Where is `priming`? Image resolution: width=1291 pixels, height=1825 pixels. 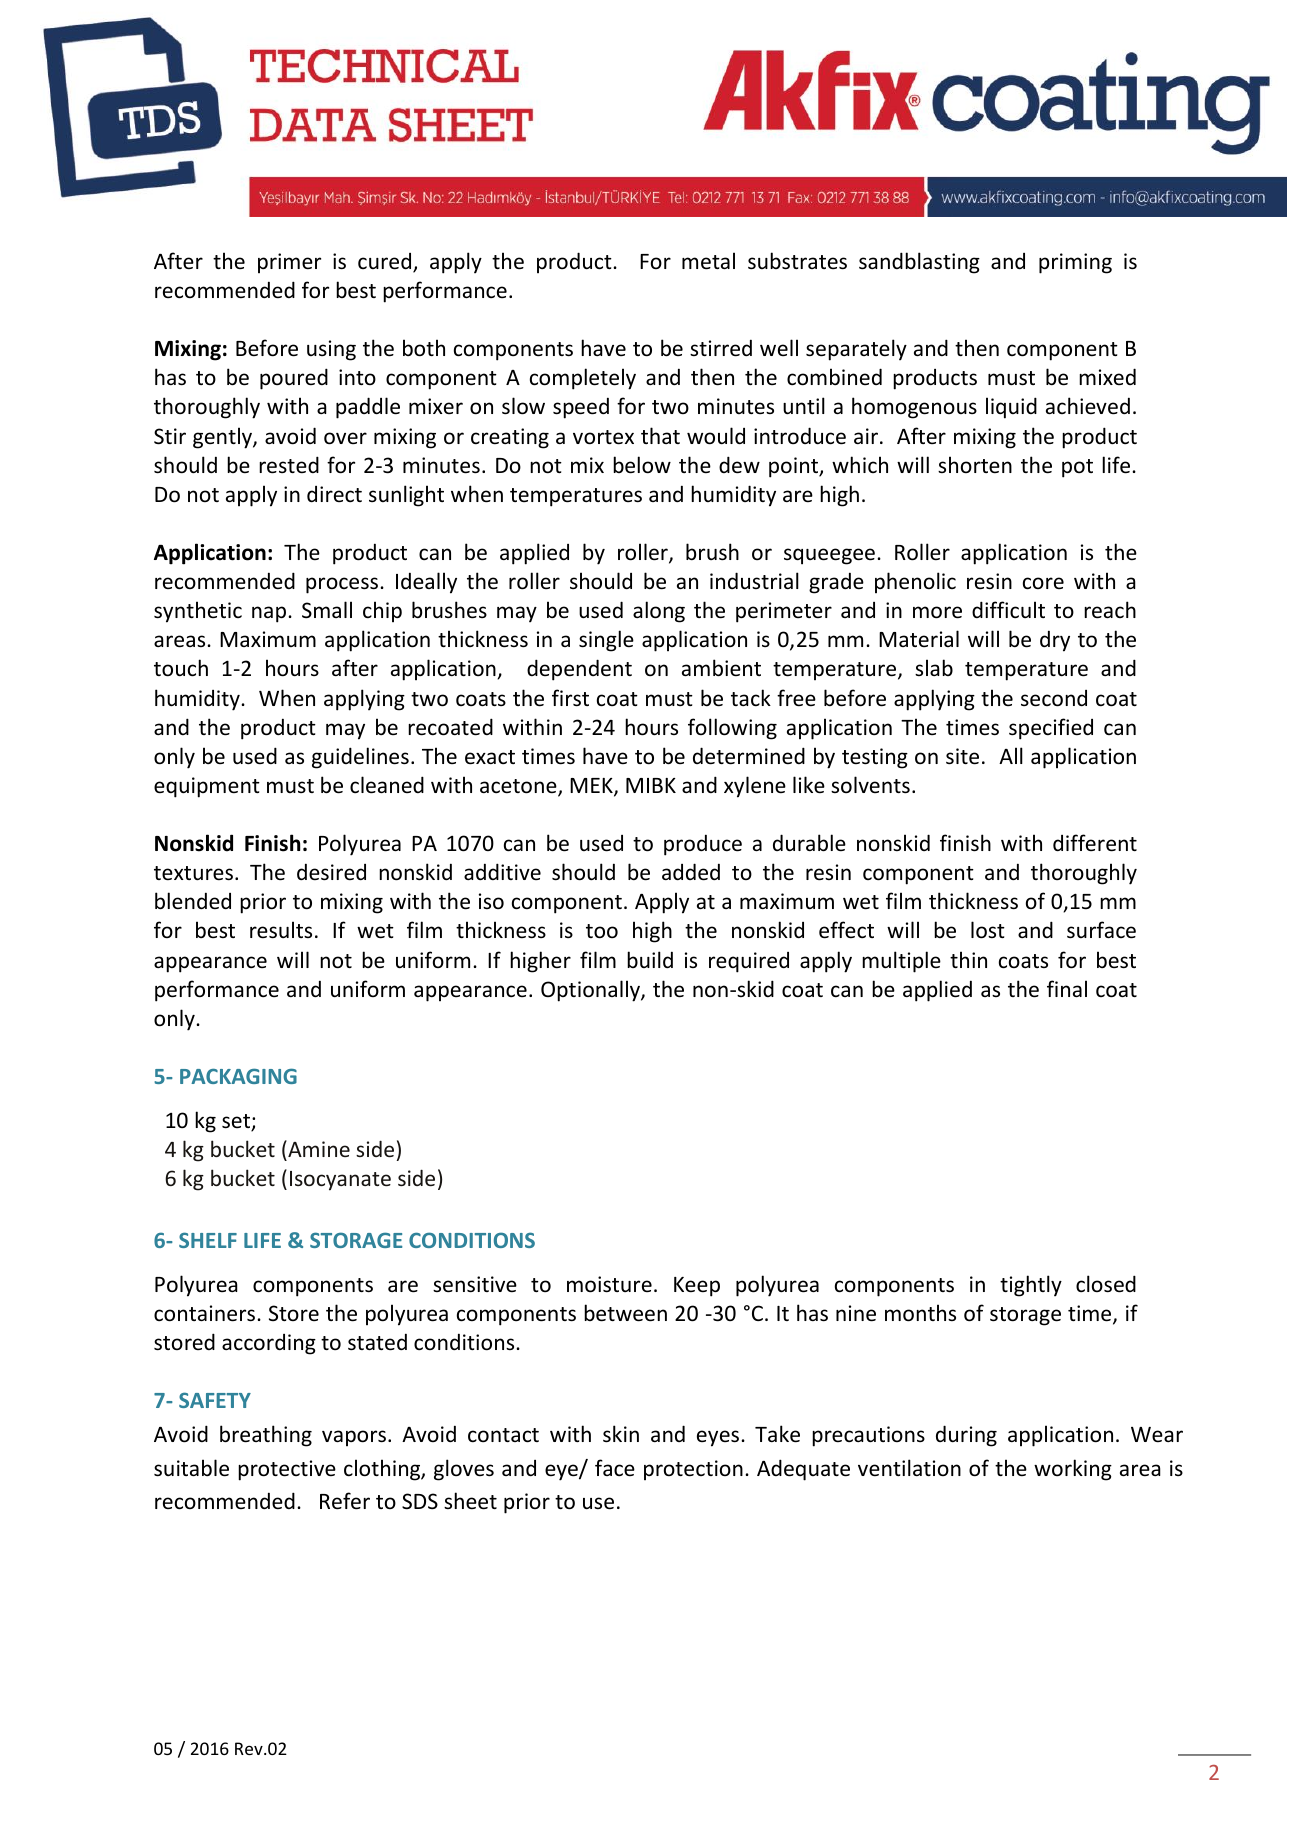
priming is located at coordinates (1075, 263).
